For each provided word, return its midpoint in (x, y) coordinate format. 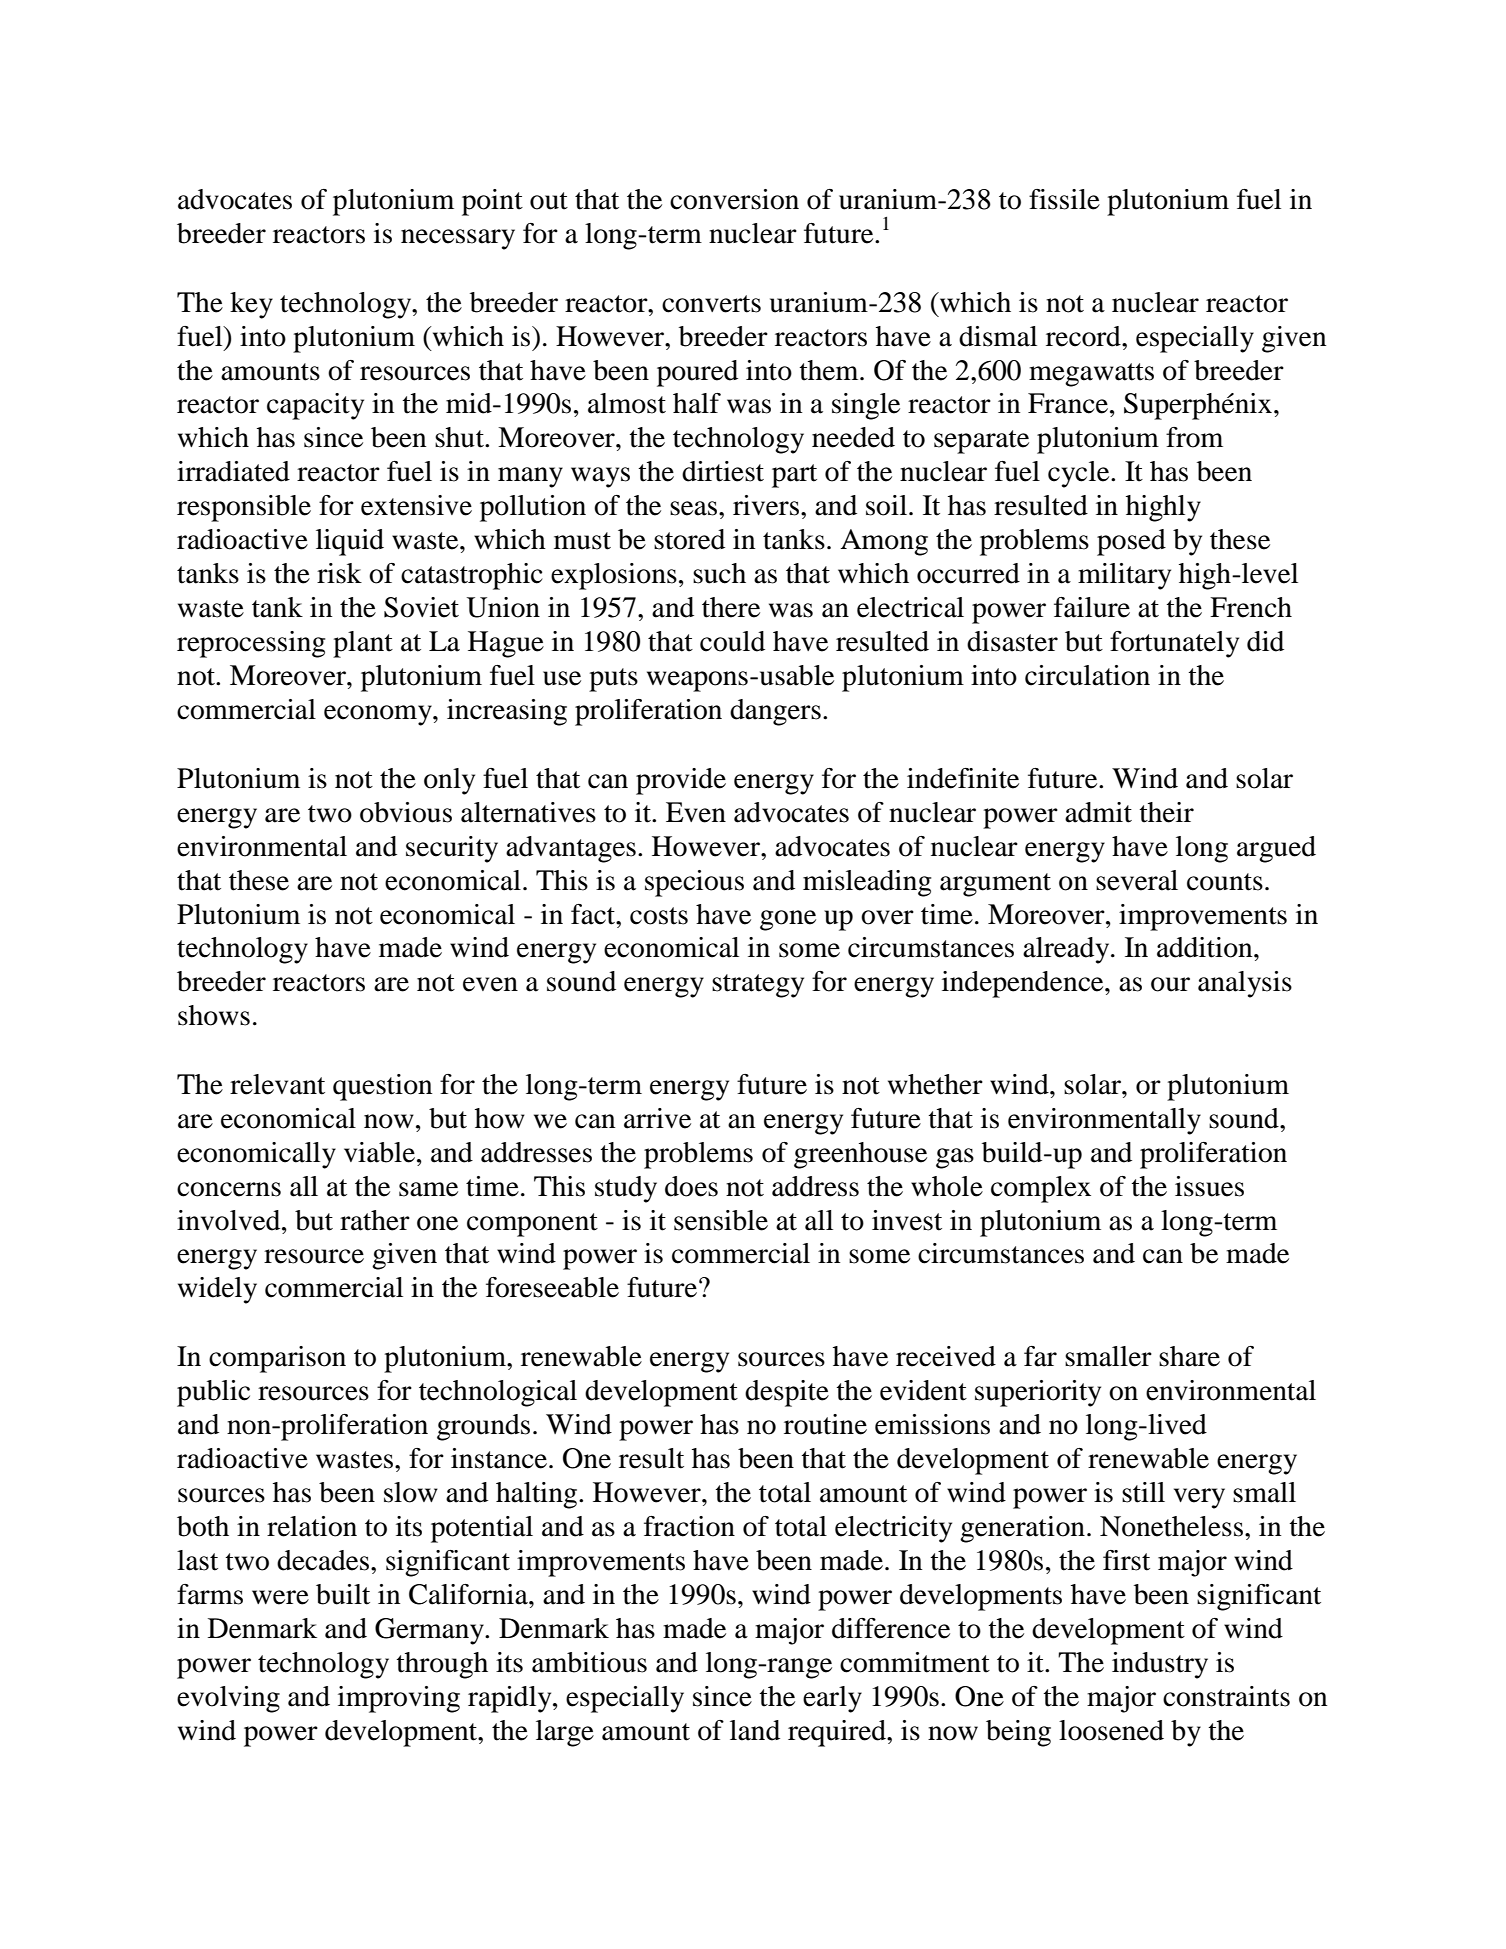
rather (375, 1220)
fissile (1064, 199)
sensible (721, 1220)
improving (399, 1699)
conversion (734, 199)
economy (379, 715)
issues (1209, 1186)
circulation (1087, 675)
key (251, 305)
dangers (775, 712)
